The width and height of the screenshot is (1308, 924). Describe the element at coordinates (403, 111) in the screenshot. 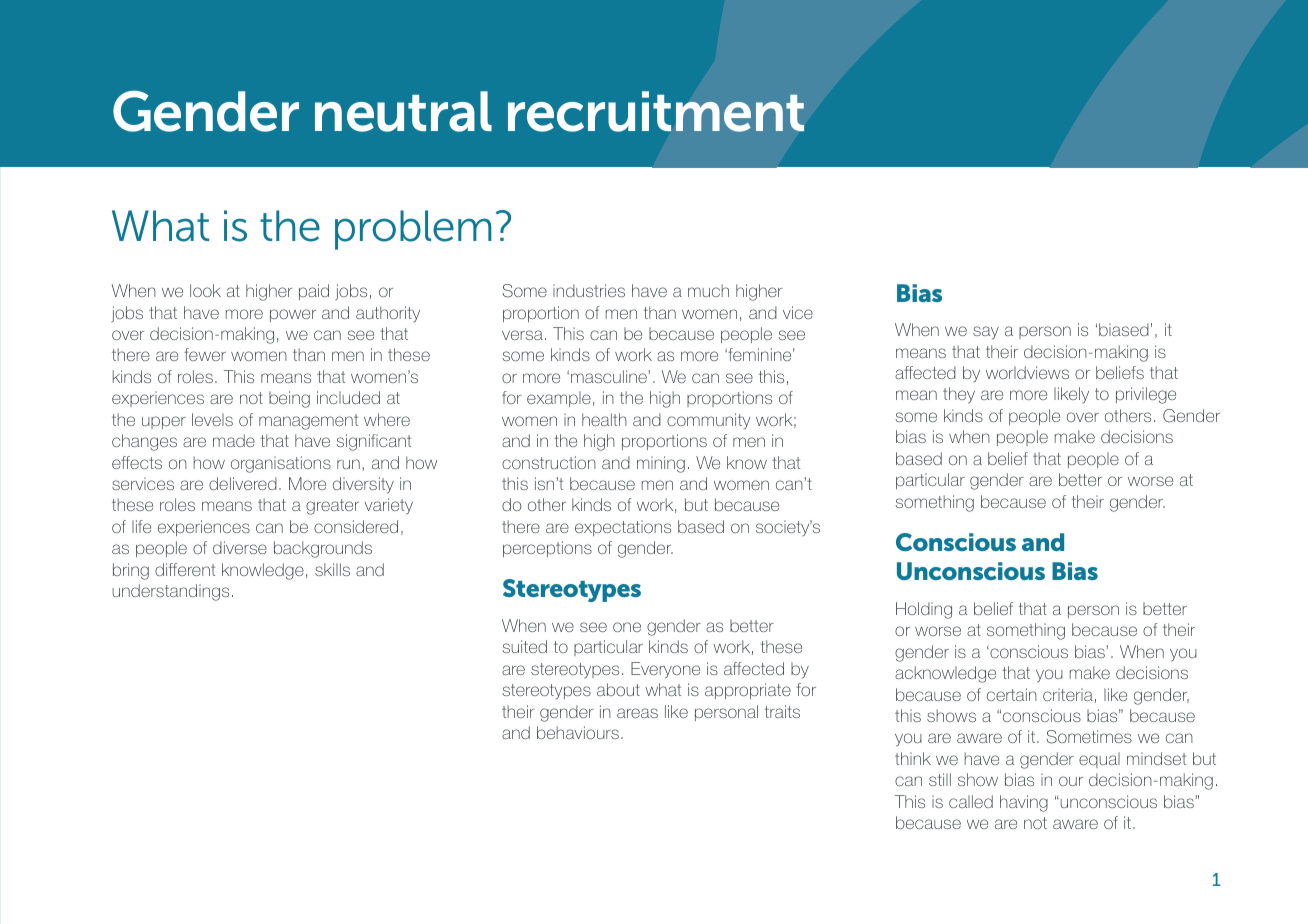

I see `neutral` at that location.
